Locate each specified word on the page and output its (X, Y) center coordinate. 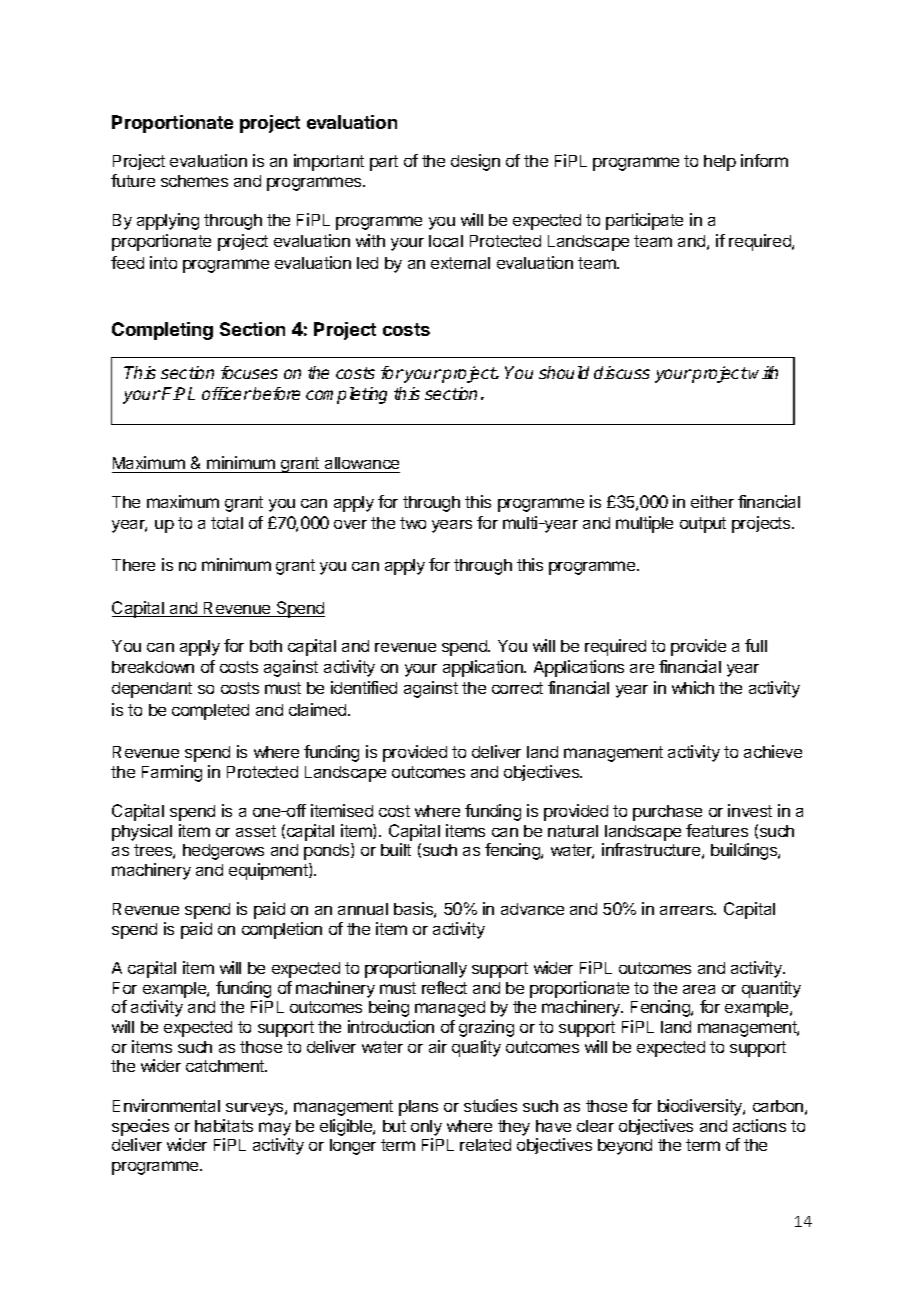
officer (227, 393)
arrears (688, 910)
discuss (622, 372)
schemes (194, 181)
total (227, 523)
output (703, 525)
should (564, 372)
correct (517, 688)
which (693, 687)
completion (282, 930)
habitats (224, 1125)
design (475, 162)
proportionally (416, 969)
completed (210, 712)
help (720, 163)
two (413, 523)
